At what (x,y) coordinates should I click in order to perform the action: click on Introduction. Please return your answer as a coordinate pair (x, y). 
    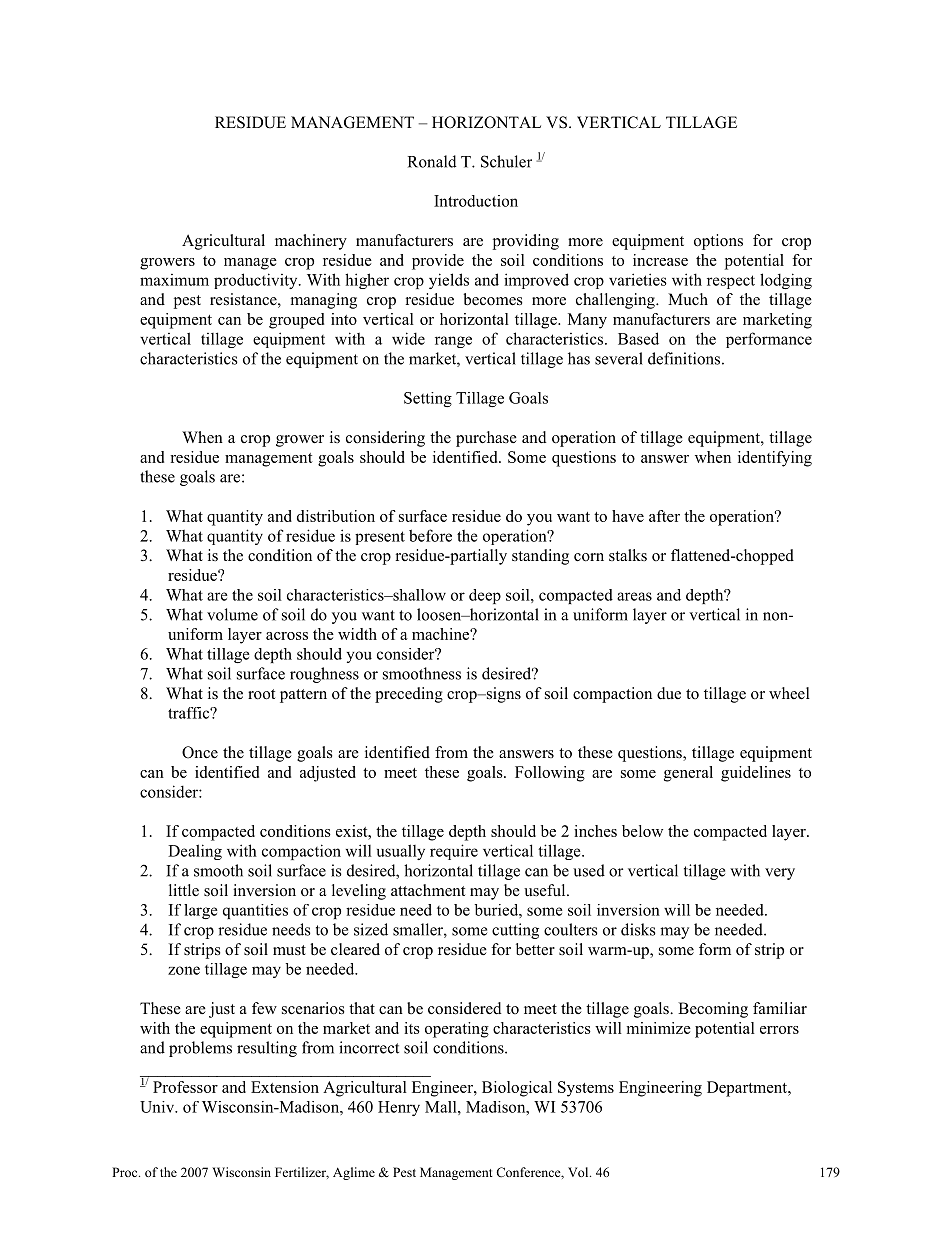
    Looking at the image, I should click on (476, 201).
